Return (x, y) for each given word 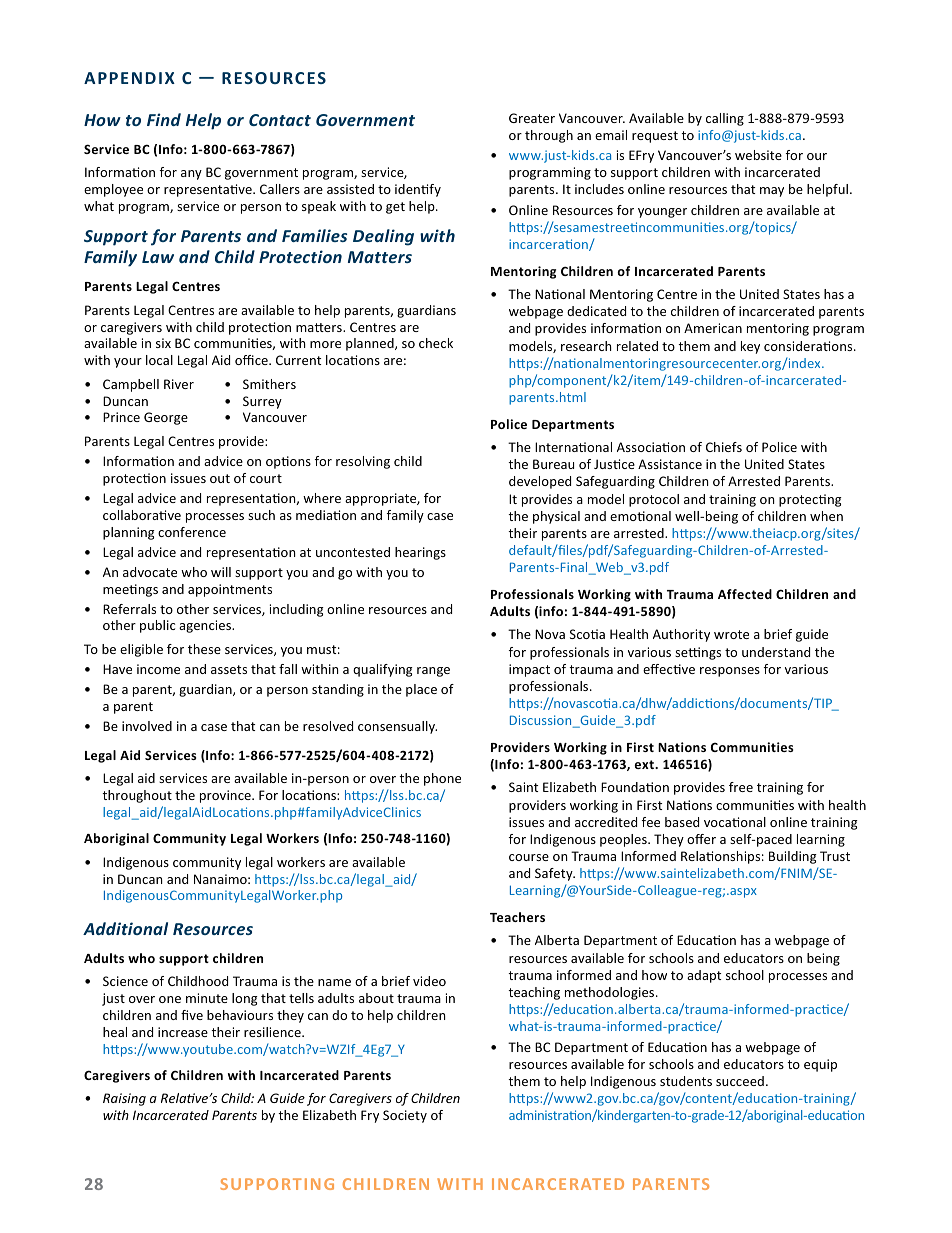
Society (405, 1116)
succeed (740, 1081)
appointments (230, 590)
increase (183, 1032)
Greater (532, 118)
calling (725, 119)
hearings (420, 553)
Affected (745, 594)
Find (164, 119)
